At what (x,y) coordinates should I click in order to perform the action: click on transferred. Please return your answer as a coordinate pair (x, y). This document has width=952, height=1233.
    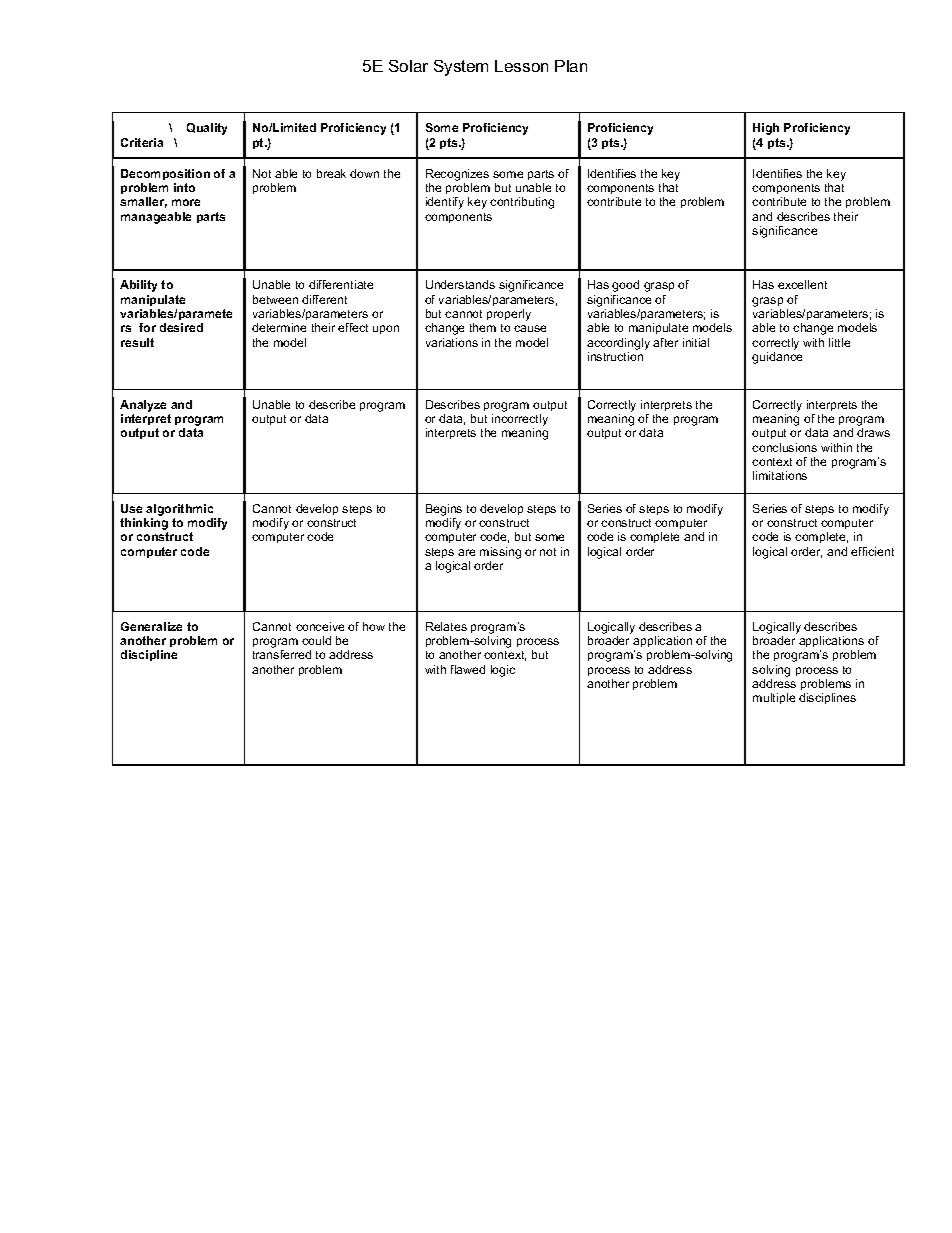
    Looking at the image, I should click on (282, 654).
